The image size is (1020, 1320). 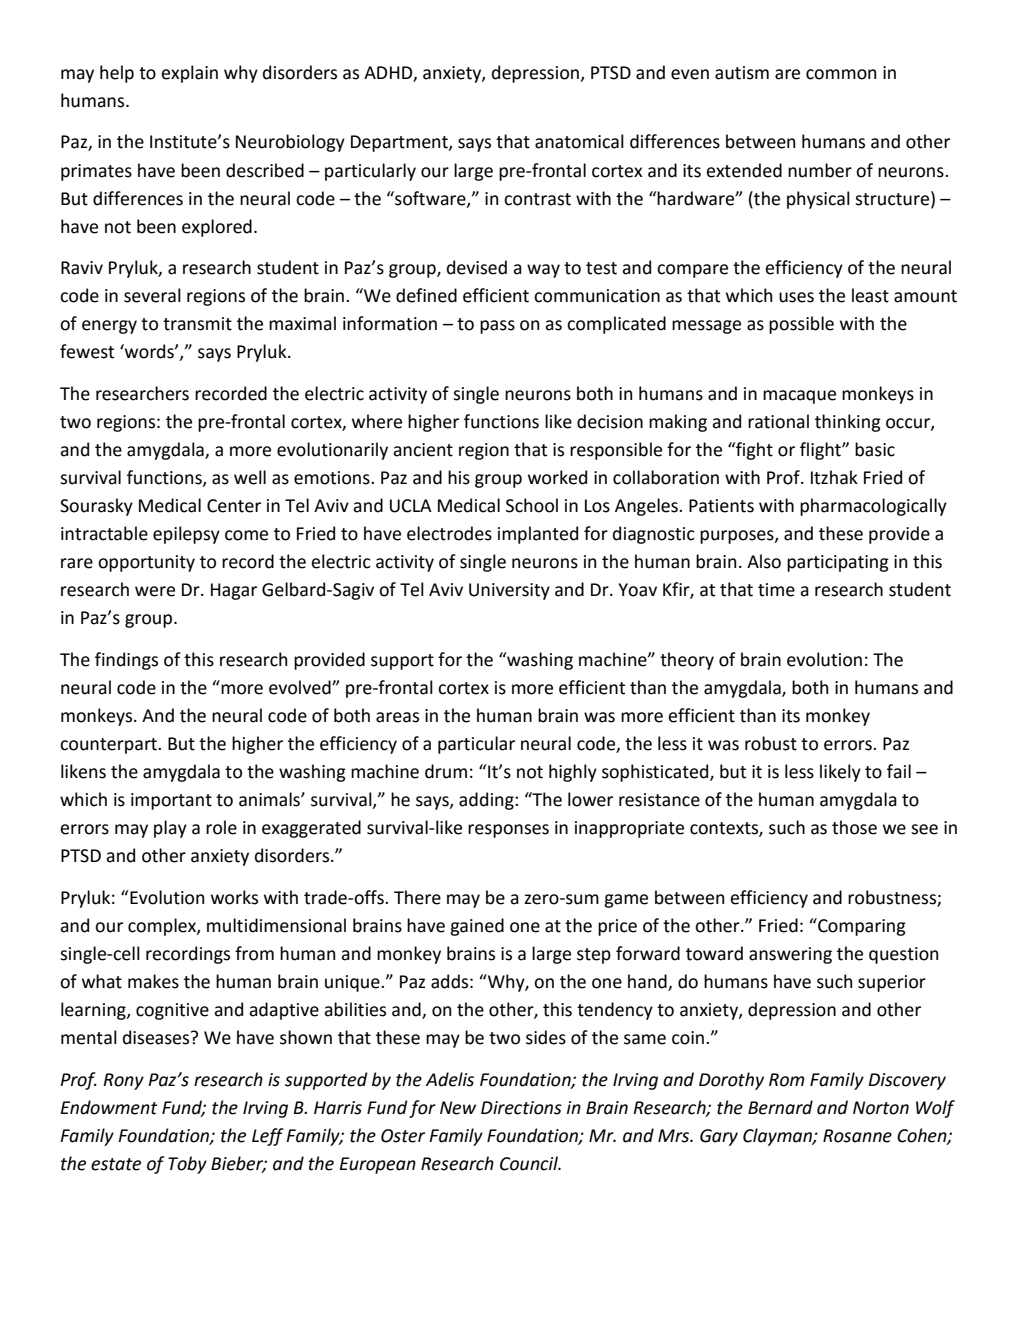 What do you see at coordinates (187, 1165) in the screenshot?
I see `Toby` at bounding box center [187, 1165].
